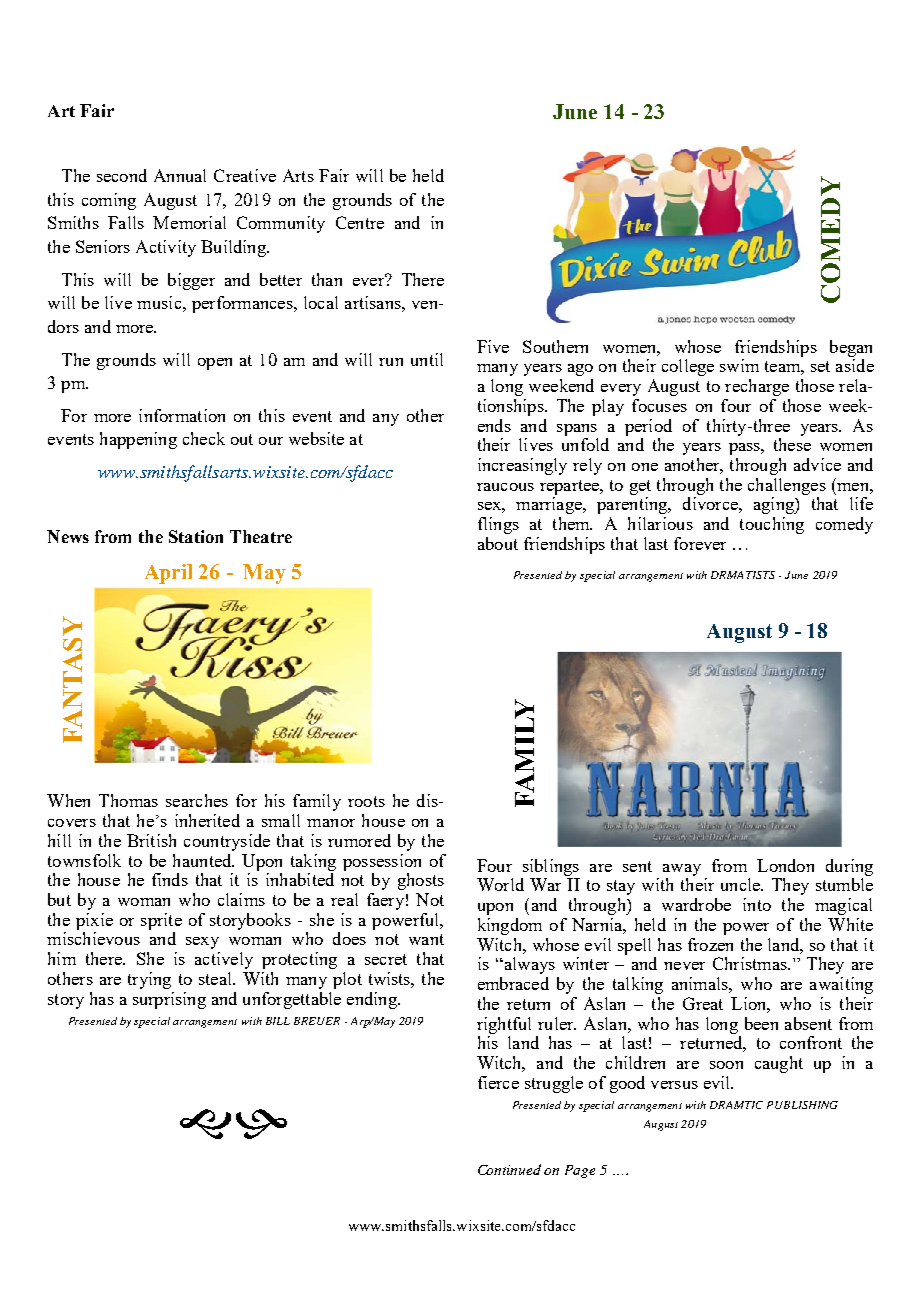 The width and height of the screenshot is (924, 1308). Describe the element at coordinates (189, 222) in the screenshot. I see `Memorial` at that location.
